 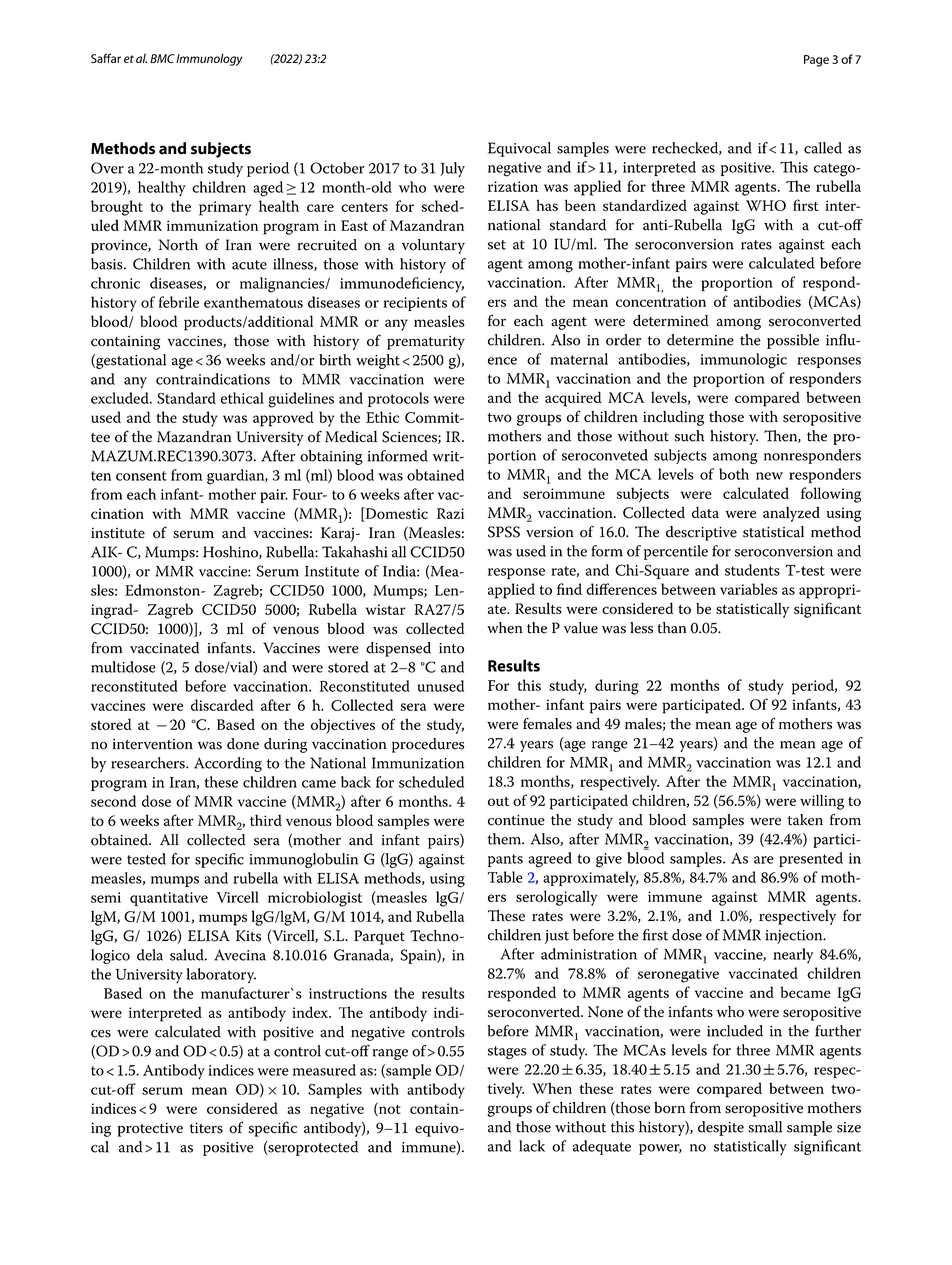 What do you see at coordinates (811, 859) in the document?
I see `presented` at bounding box center [811, 859].
